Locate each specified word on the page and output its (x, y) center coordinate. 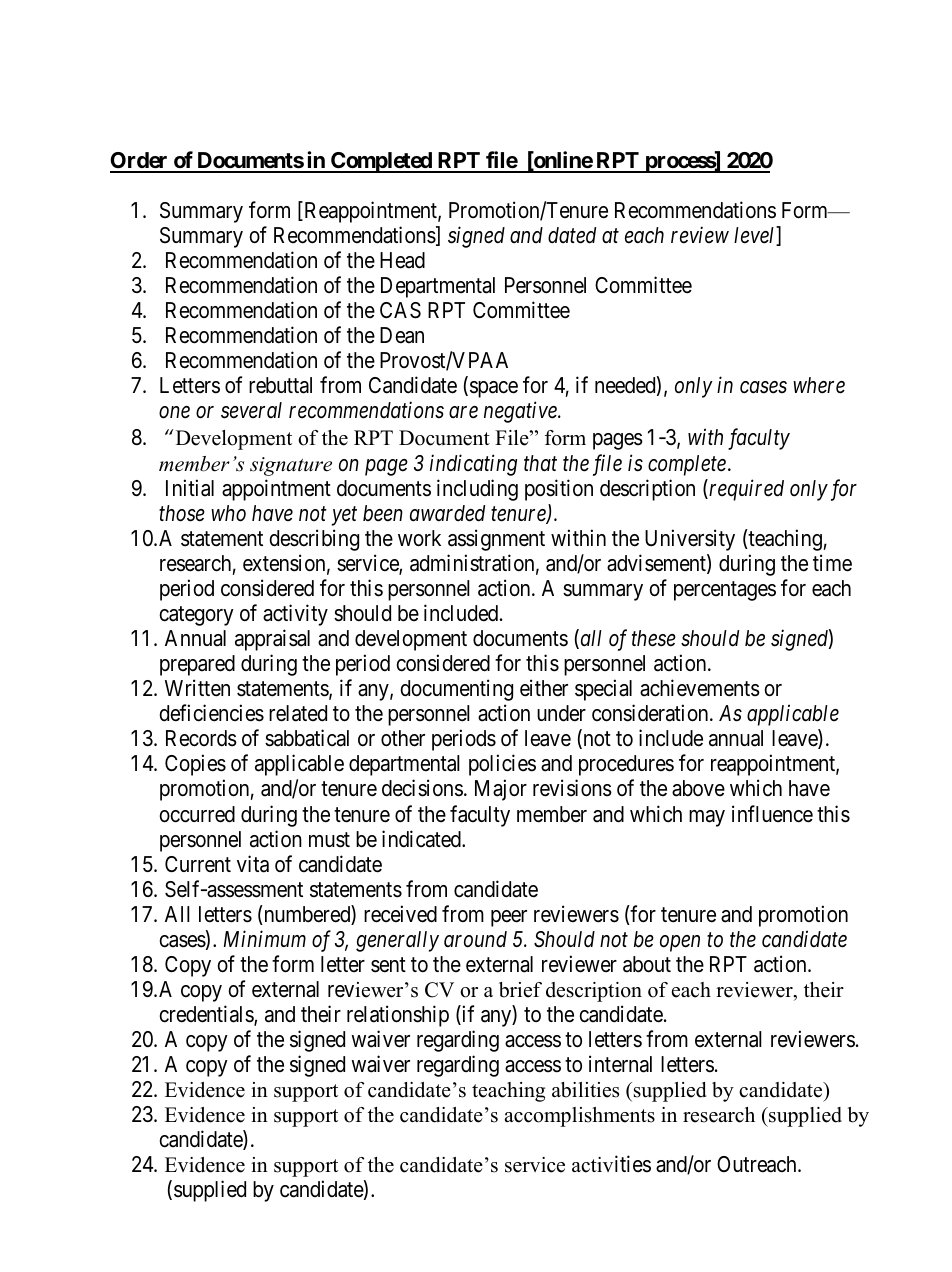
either (544, 688)
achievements (700, 688)
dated (572, 235)
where (819, 385)
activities (611, 1164)
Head (402, 260)
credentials (207, 1015)
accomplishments (580, 1117)
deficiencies (211, 713)
